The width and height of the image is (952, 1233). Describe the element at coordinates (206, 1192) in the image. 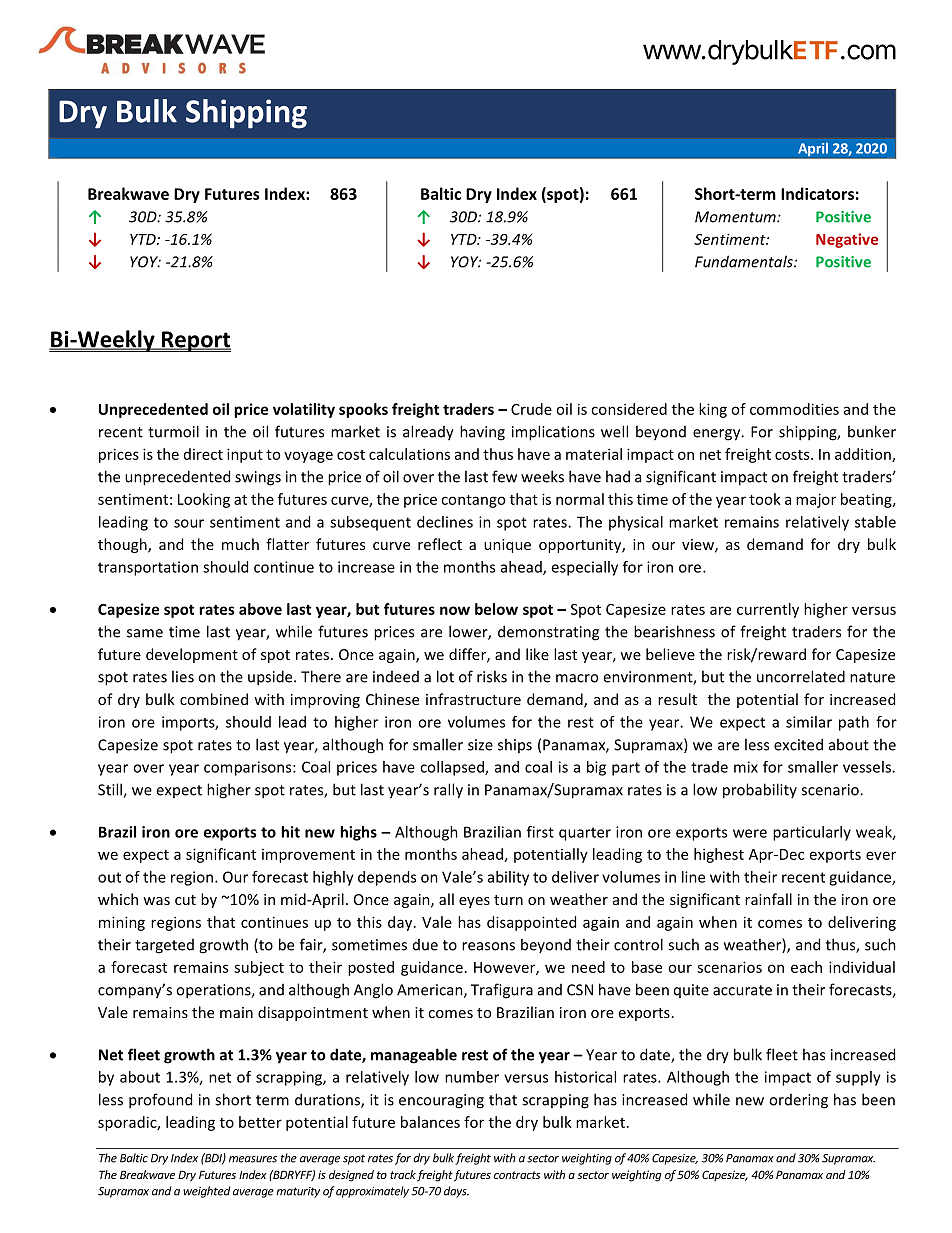

I see `weighted` at that location.
